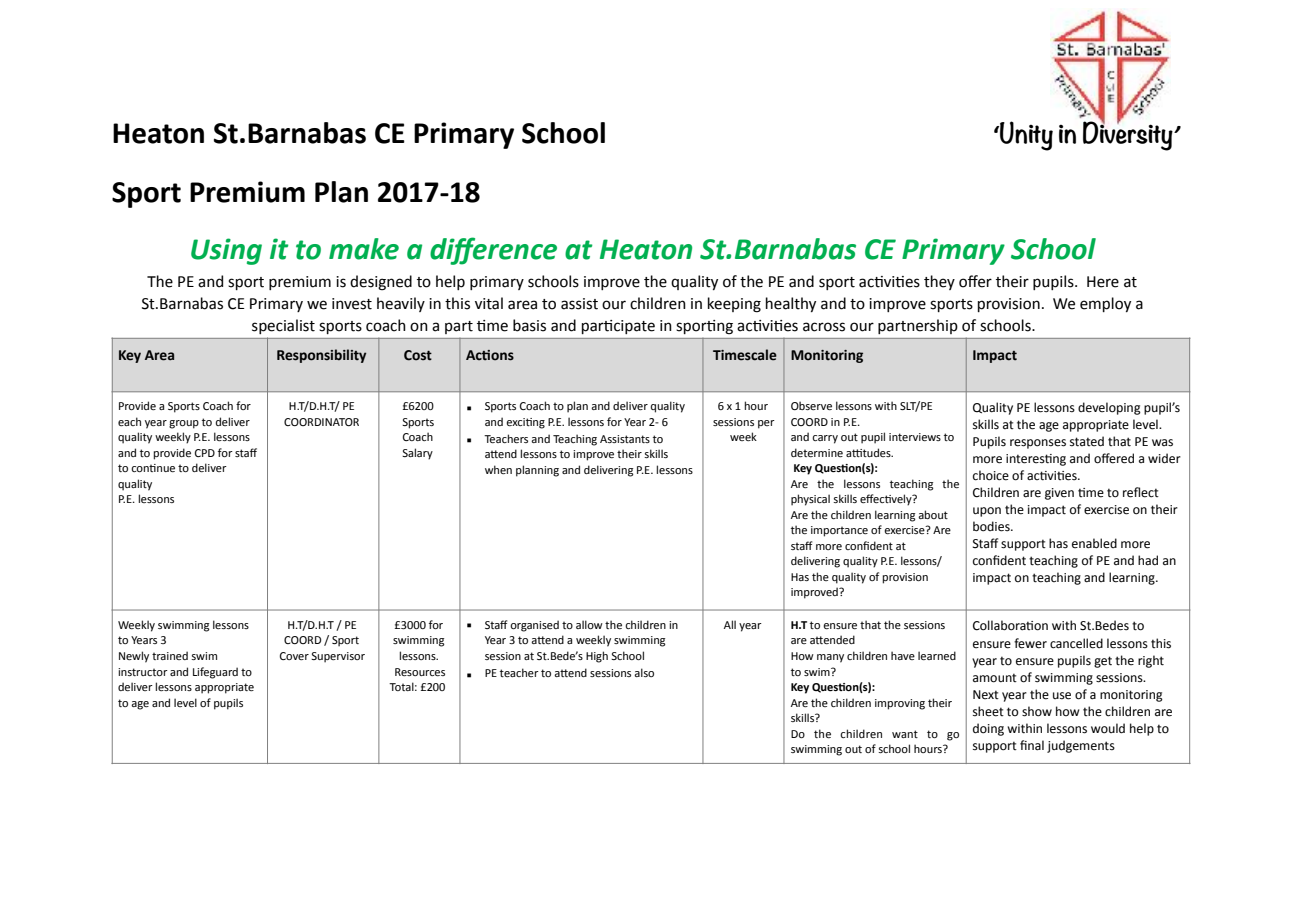  What do you see at coordinates (226, 251) in the document?
I see `Using` at bounding box center [226, 251].
